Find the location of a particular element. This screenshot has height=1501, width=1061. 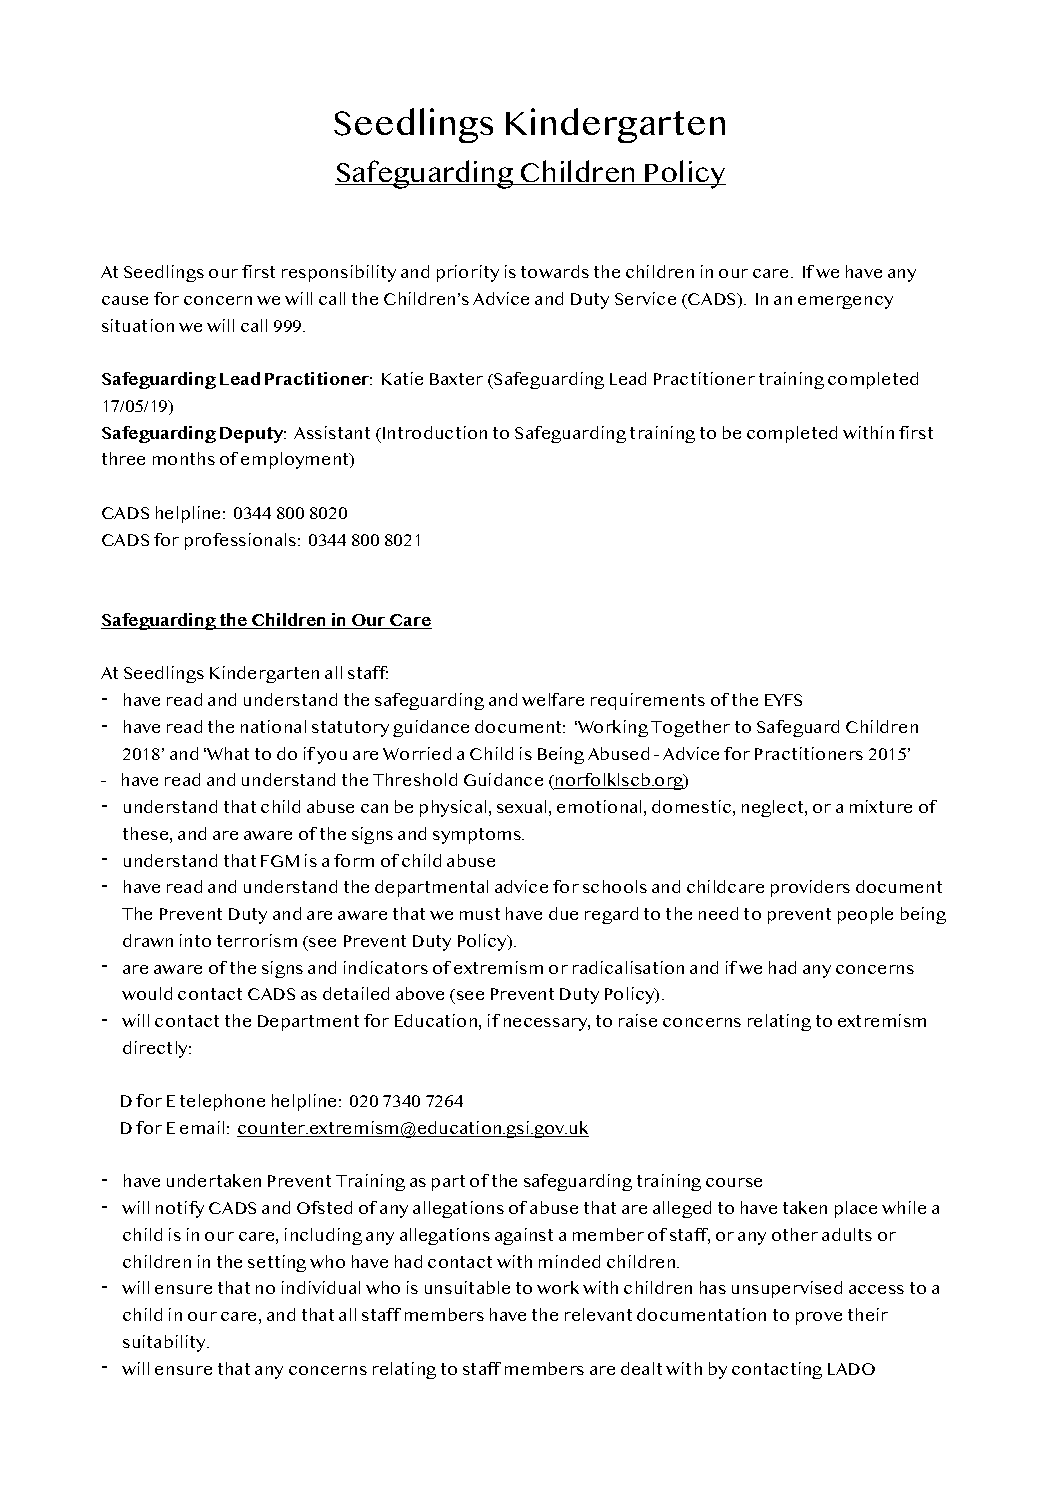

prove is located at coordinates (819, 1318).
